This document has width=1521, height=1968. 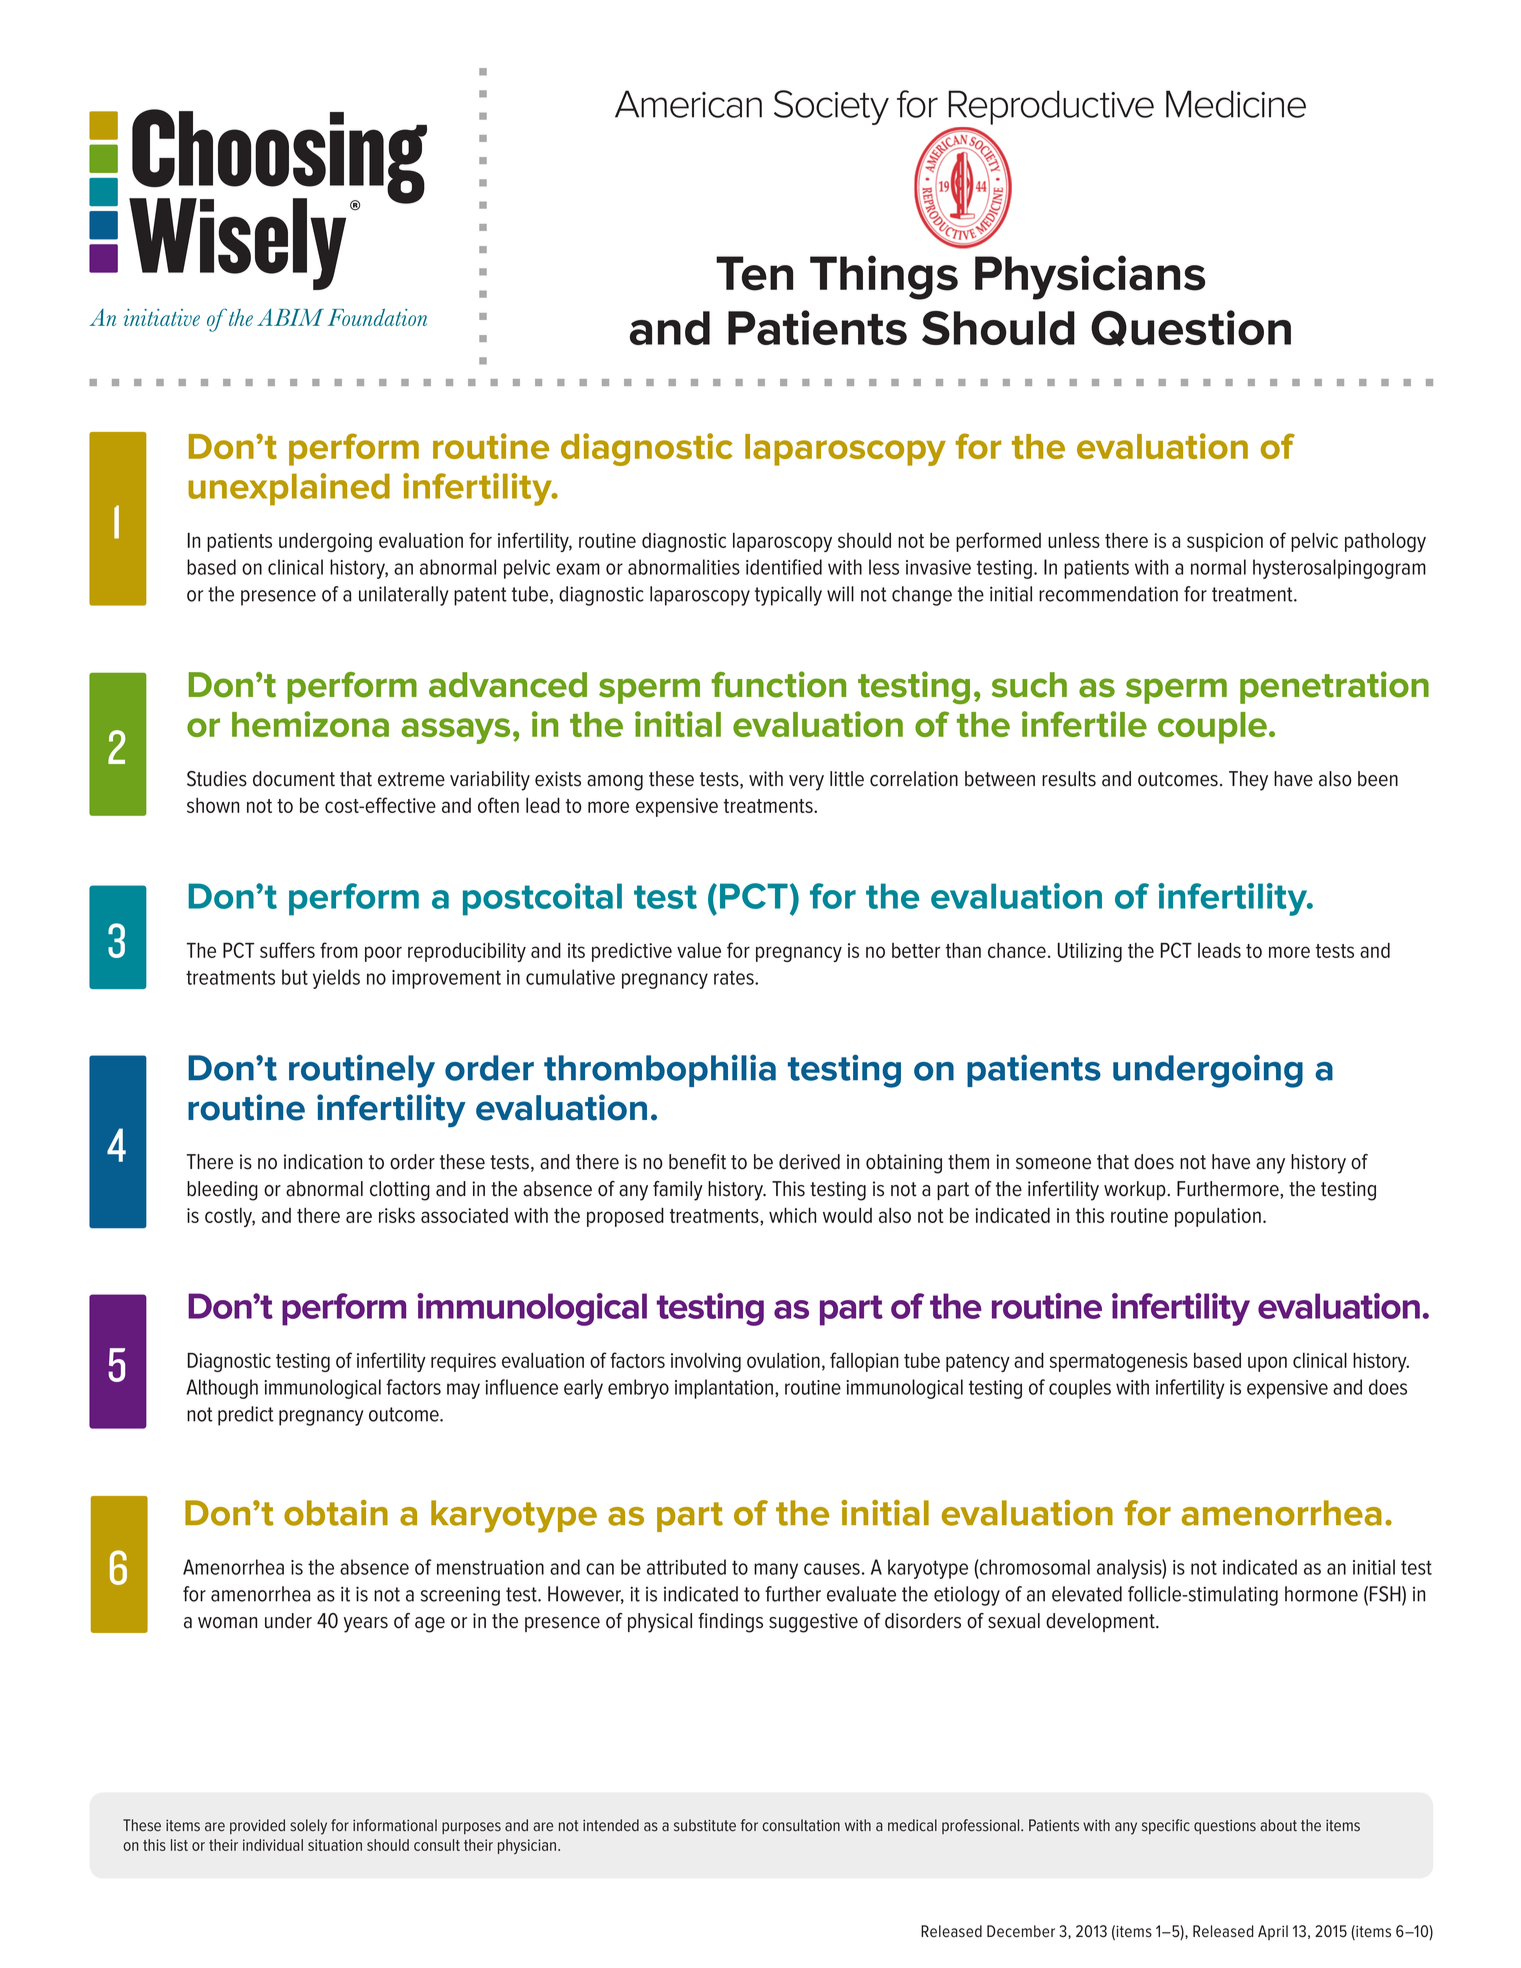 I want to click on Utilizing, so click(x=1090, y=952).
